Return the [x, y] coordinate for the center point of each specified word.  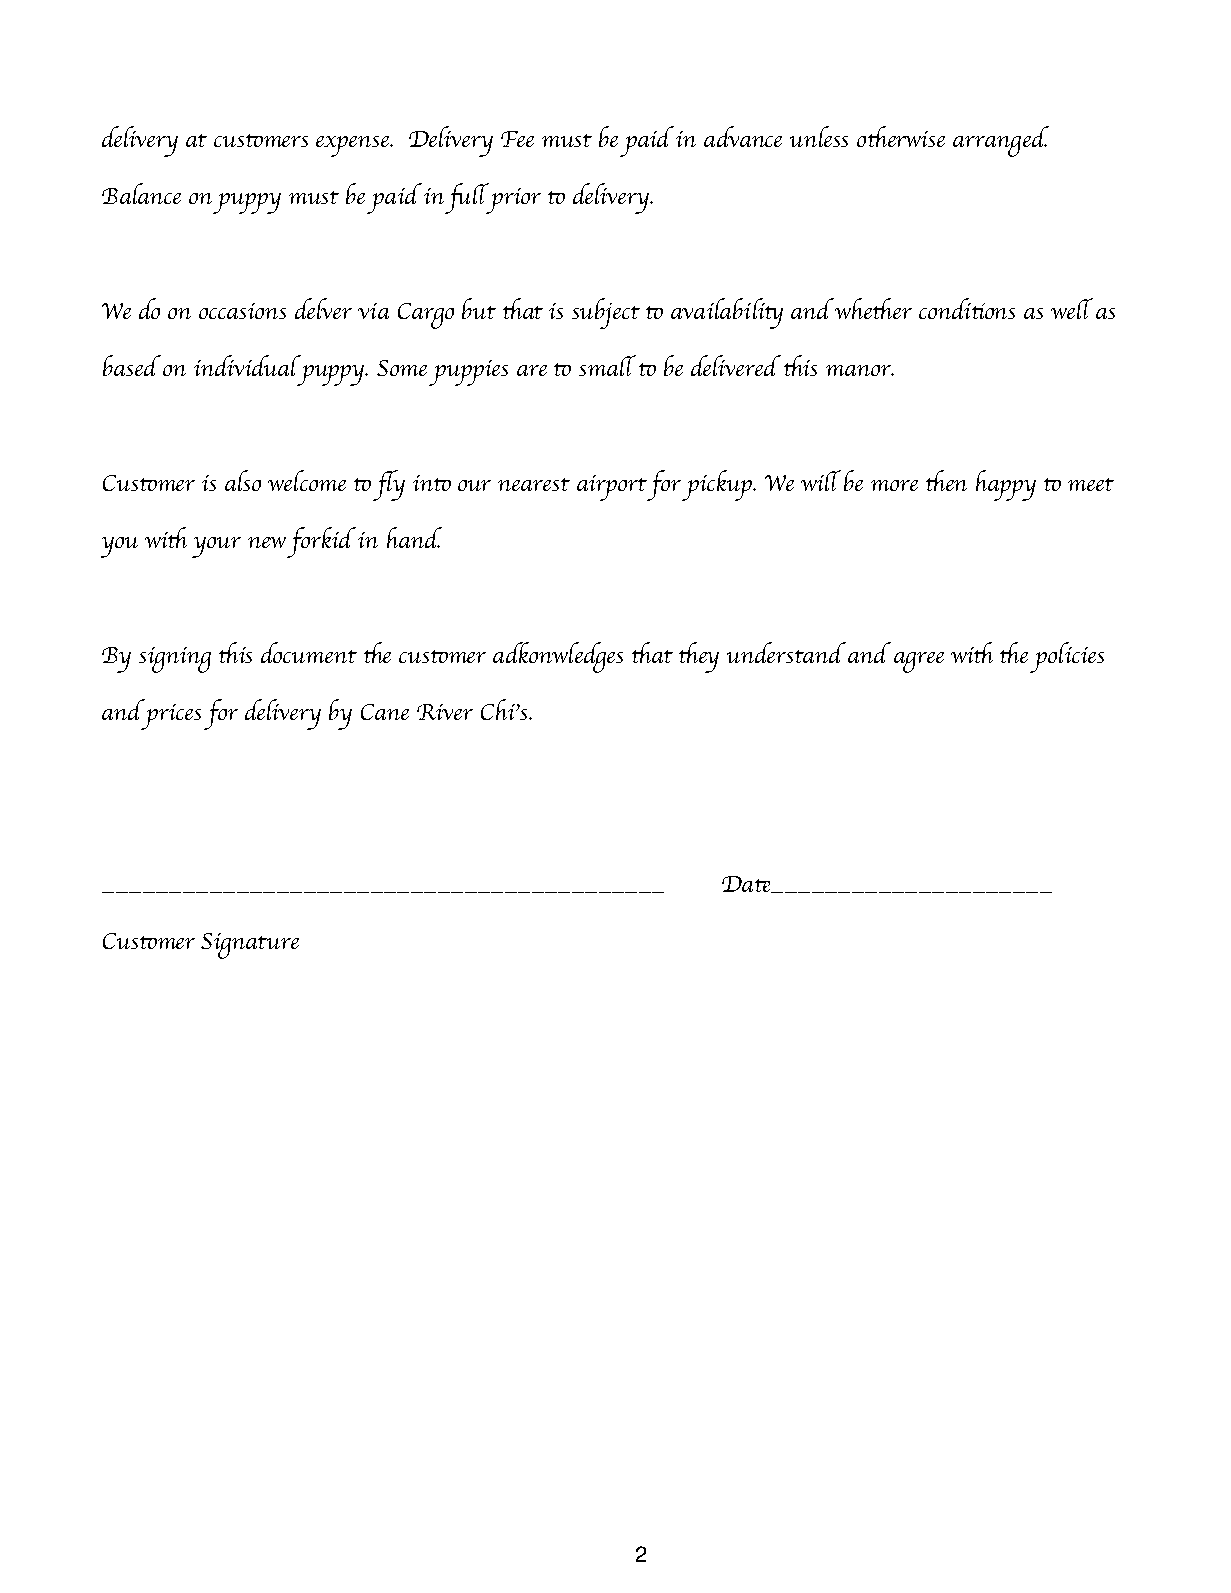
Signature [250, 946]
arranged [1001, 141]
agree [919, 662]
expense [354, 146]
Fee [517, 139]
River [445, 712]
